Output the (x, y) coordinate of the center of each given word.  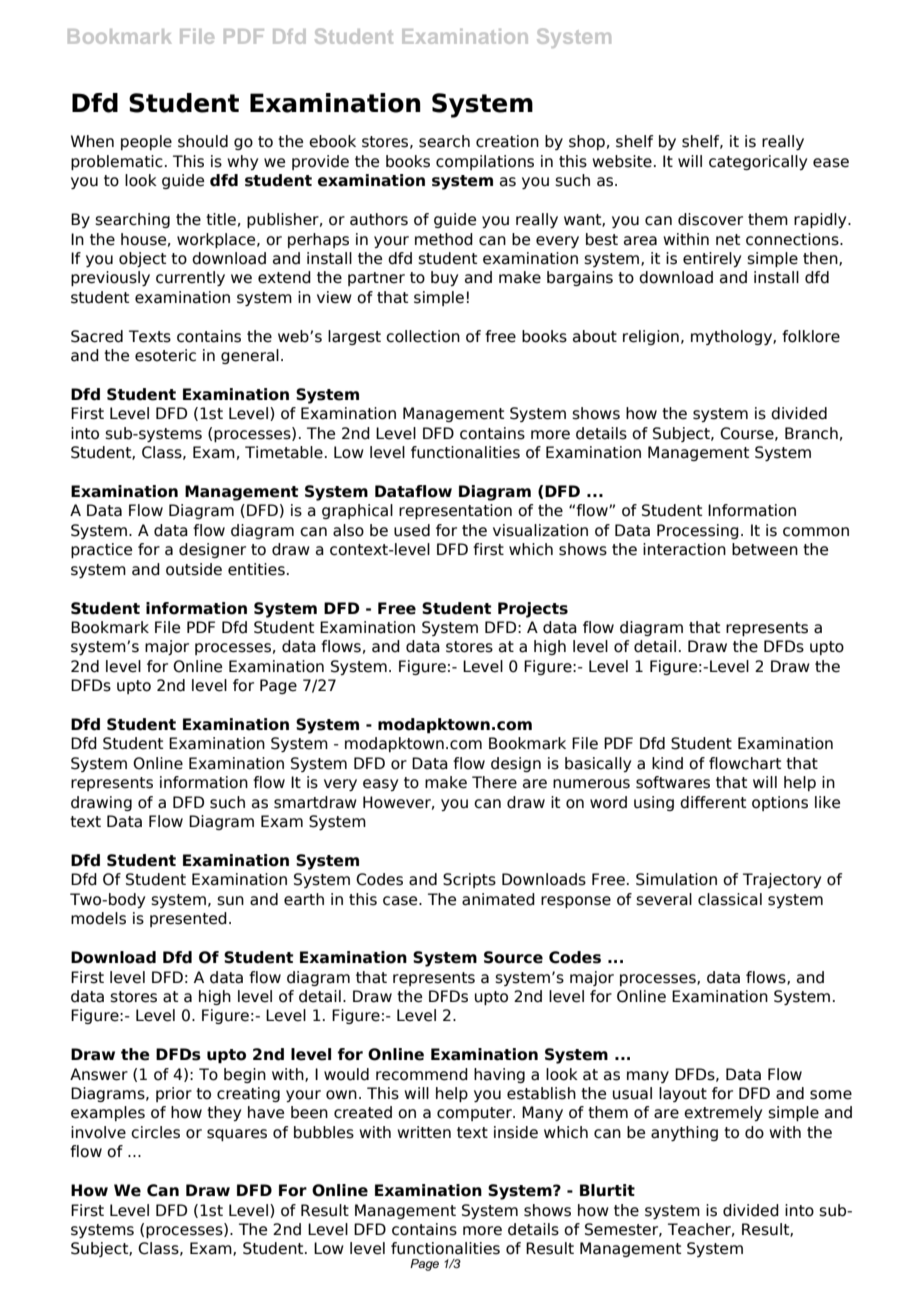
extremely (723, 1113)
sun (230, 901)
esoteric (165, 355)
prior (174, 1094)
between (765, 549)
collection (423, 336)
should (203, 141)
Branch (811, 433)
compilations (485, 162)
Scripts (469, 880)
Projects (533, 610)
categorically (758, 162)
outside (194, 569)
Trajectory (782, 880)
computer (475, 1114)
